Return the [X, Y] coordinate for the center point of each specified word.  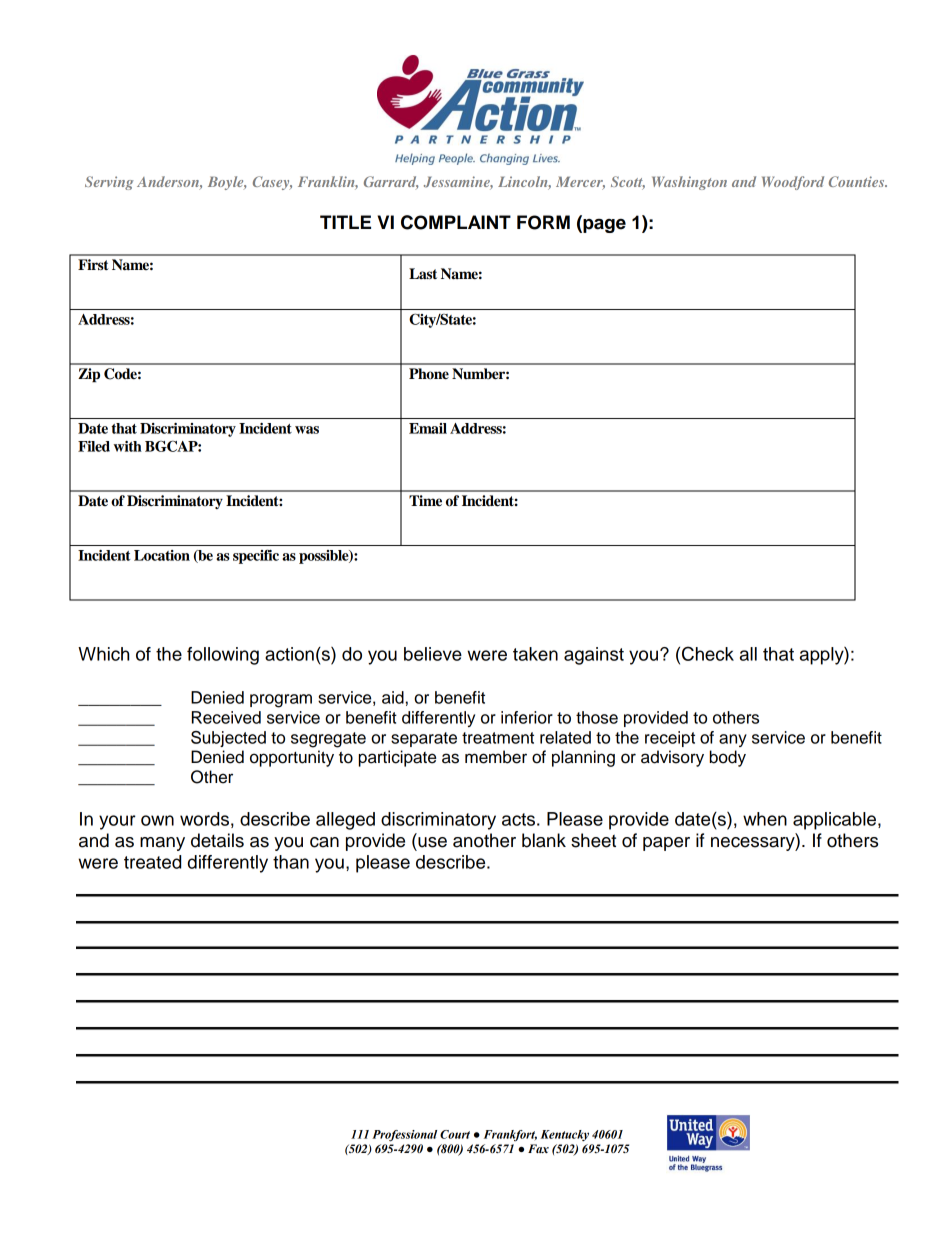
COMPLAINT [456, 222]
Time [425, 500]
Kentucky [565, 1135]
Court [455, 1134]
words [204, 819]
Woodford [793, 183]
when [765, 819]
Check [708, 653]
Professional [404, 1136]
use [432, 842]
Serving [109, 183]
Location [162, 555]
